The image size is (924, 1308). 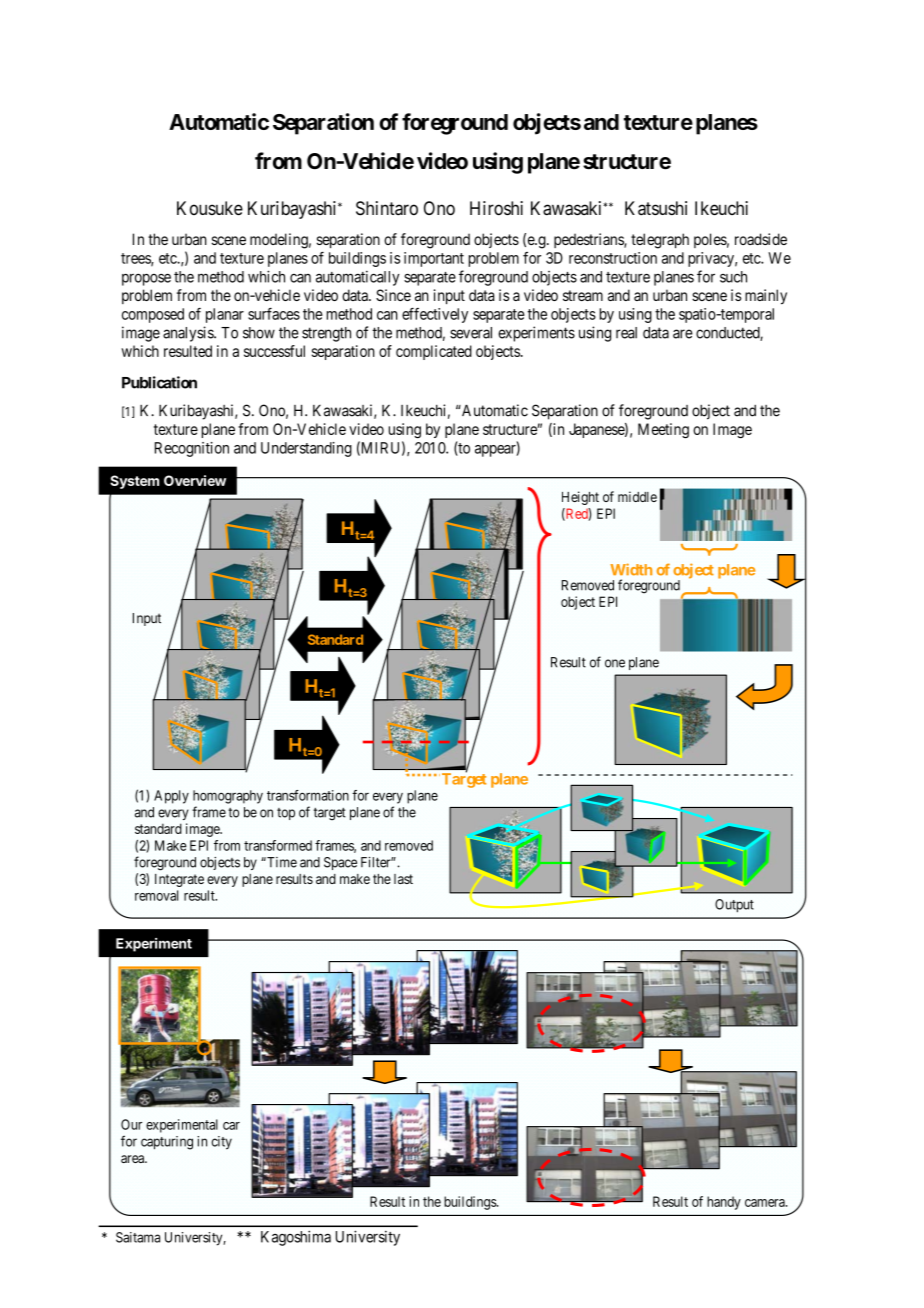 What do you see at coordinates (434, 259) in the image?
I see `important` at bounding box center [434, 259].
